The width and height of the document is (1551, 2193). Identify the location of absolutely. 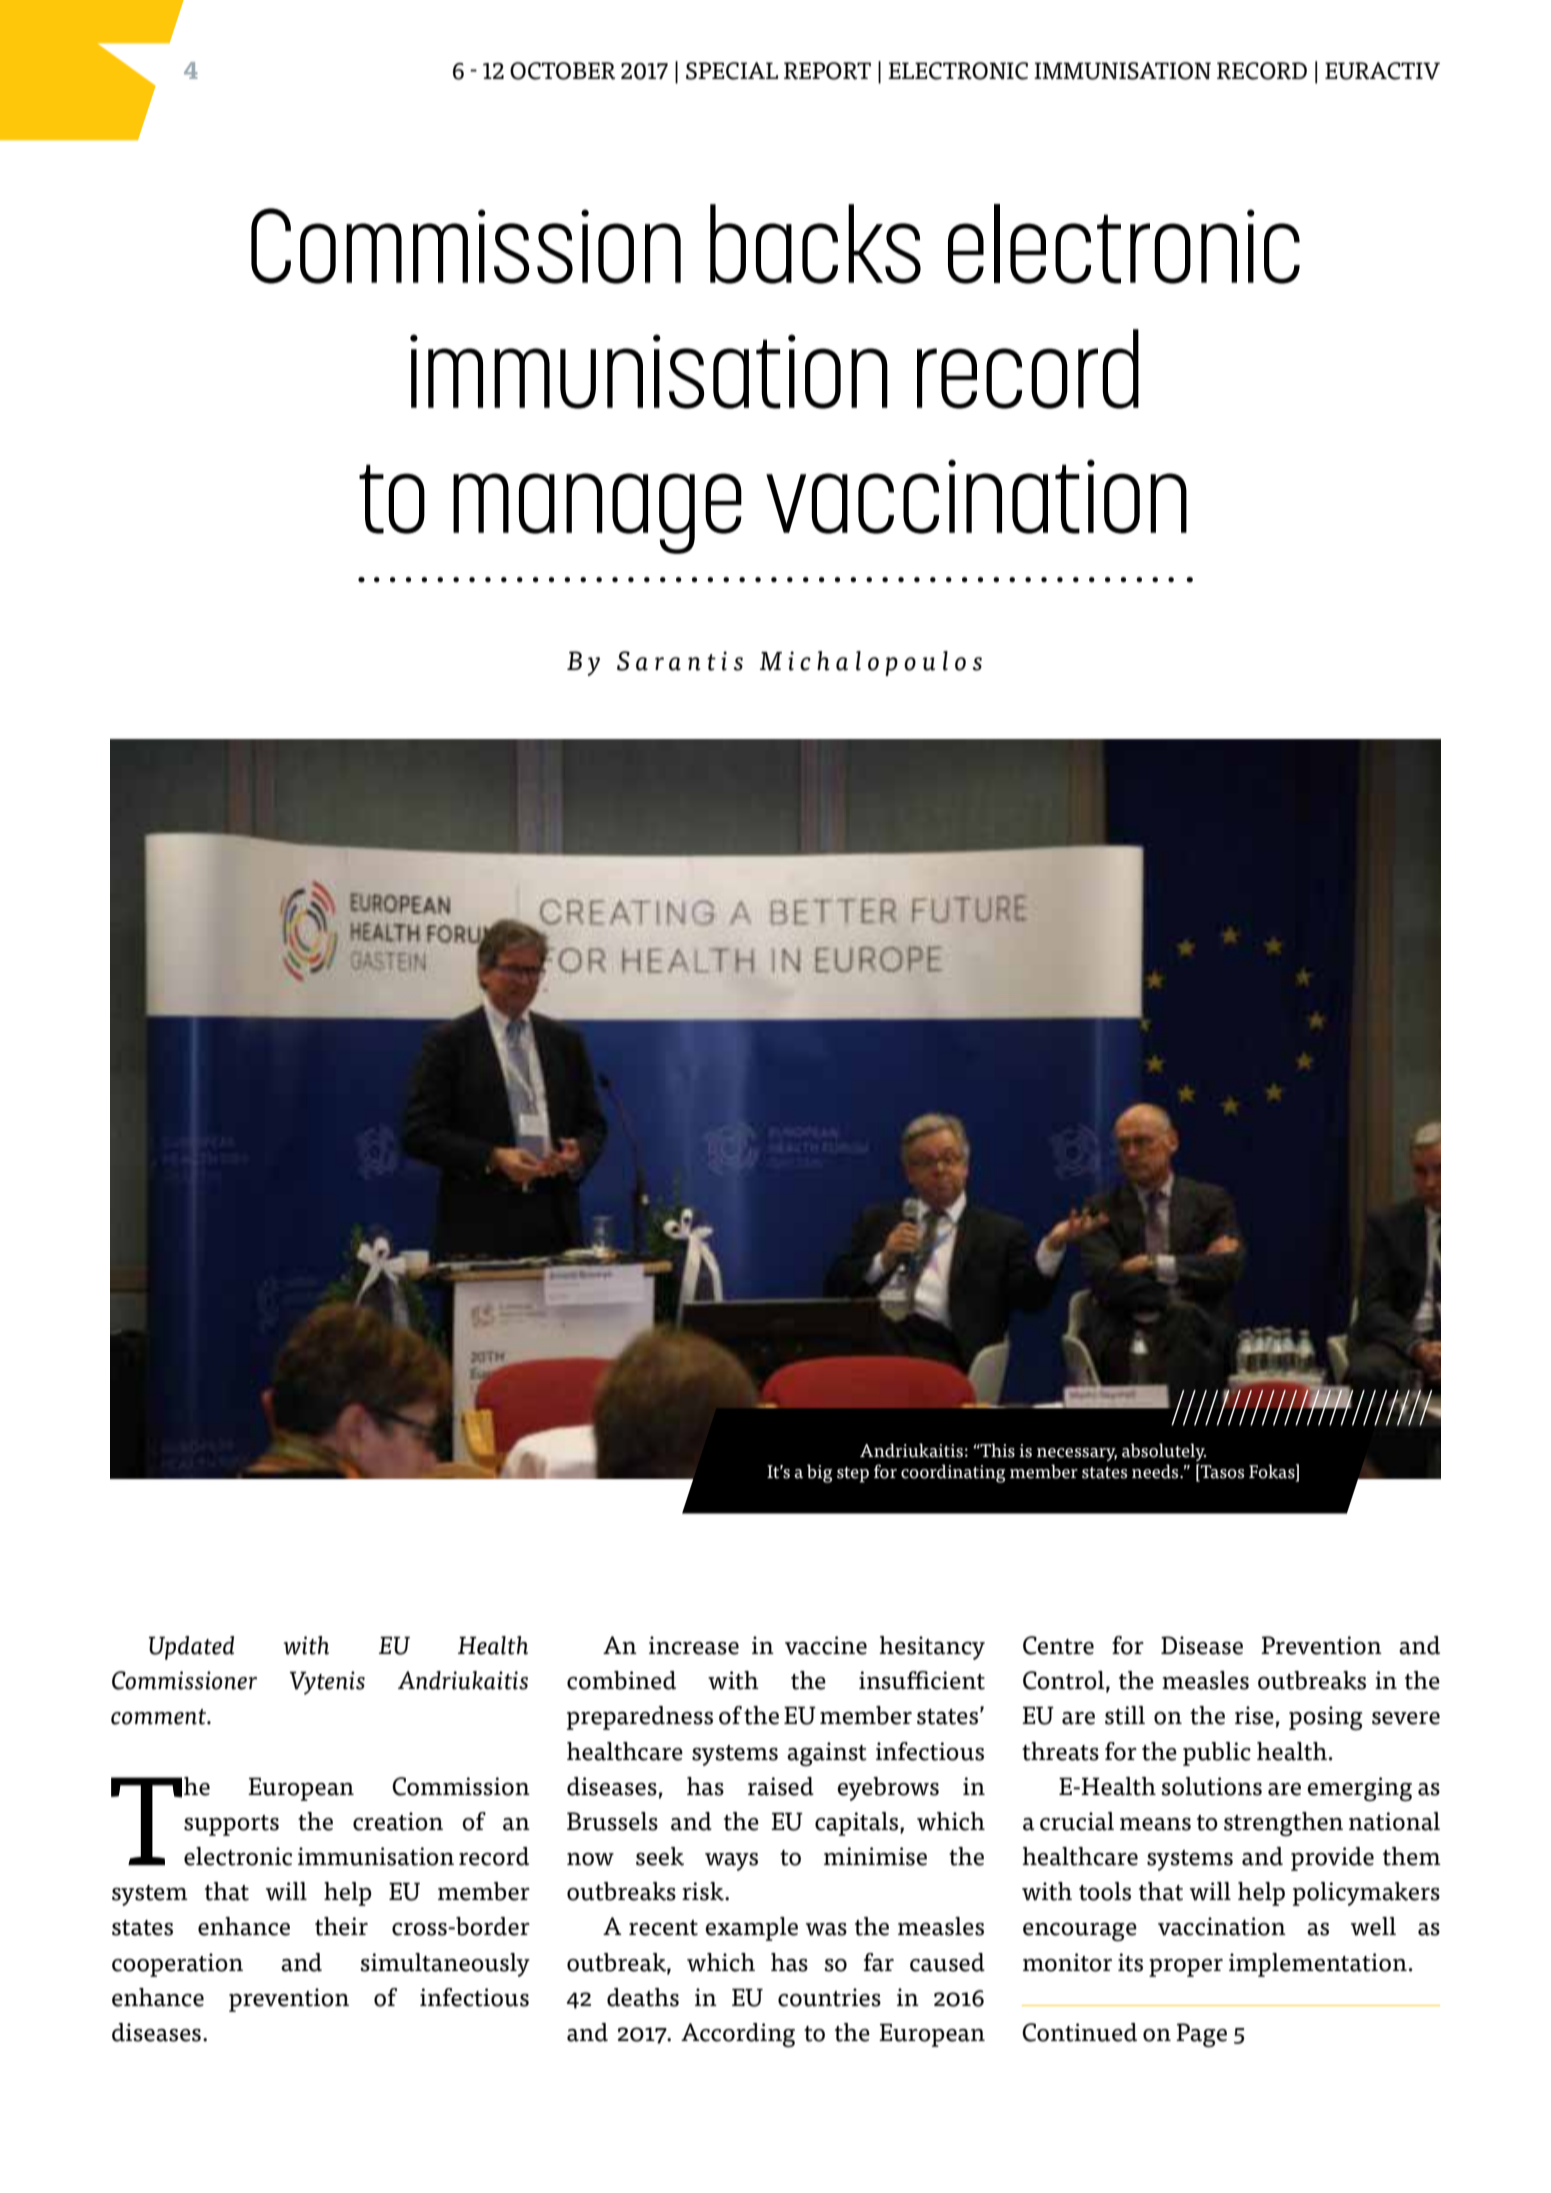
(1164, 1452).
